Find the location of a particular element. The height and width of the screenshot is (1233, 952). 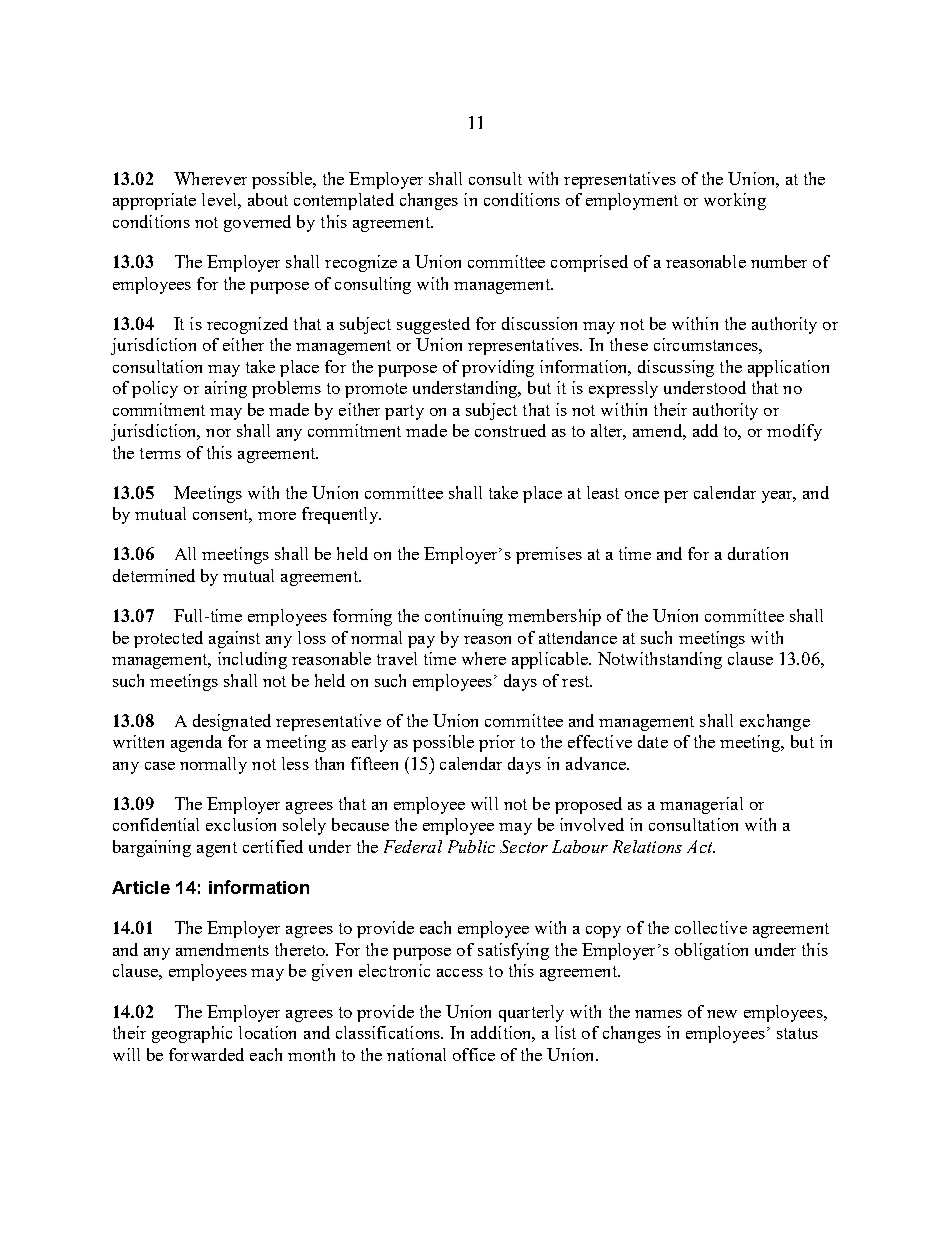

airing is located at coordinates (226, 389).
